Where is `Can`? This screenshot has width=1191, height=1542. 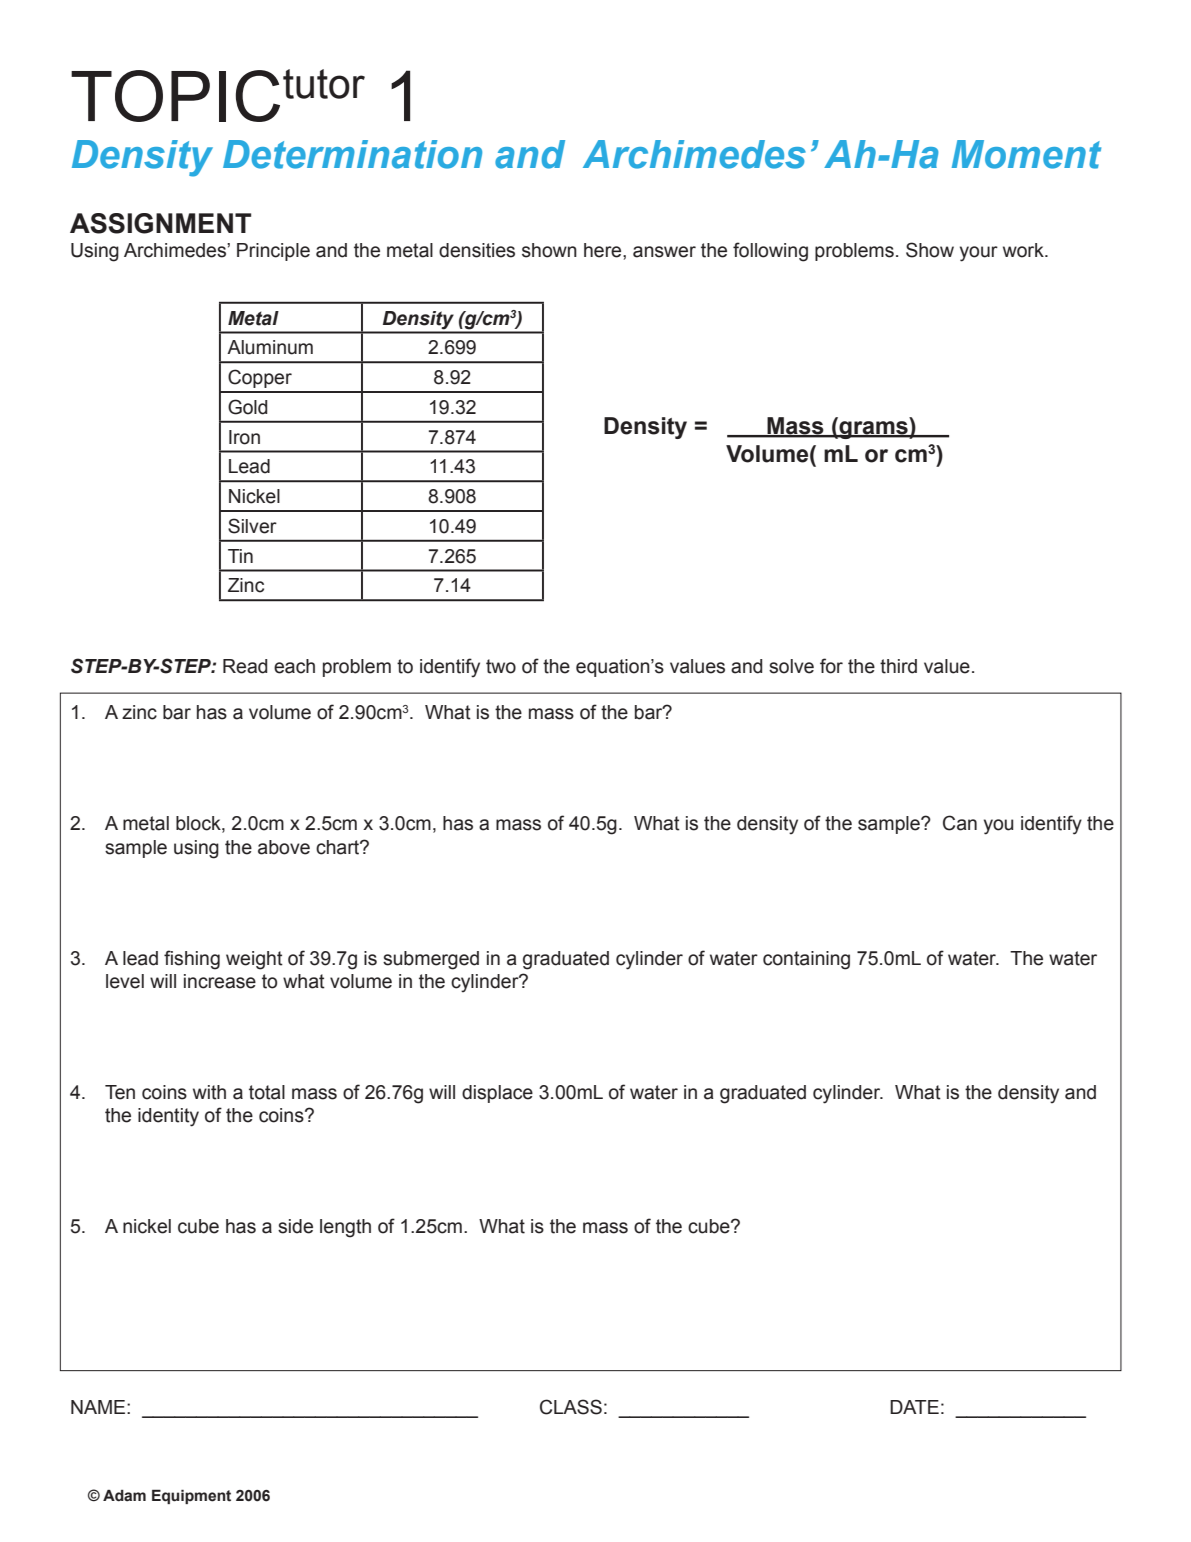
Can is located at coordinates (960, 823).
